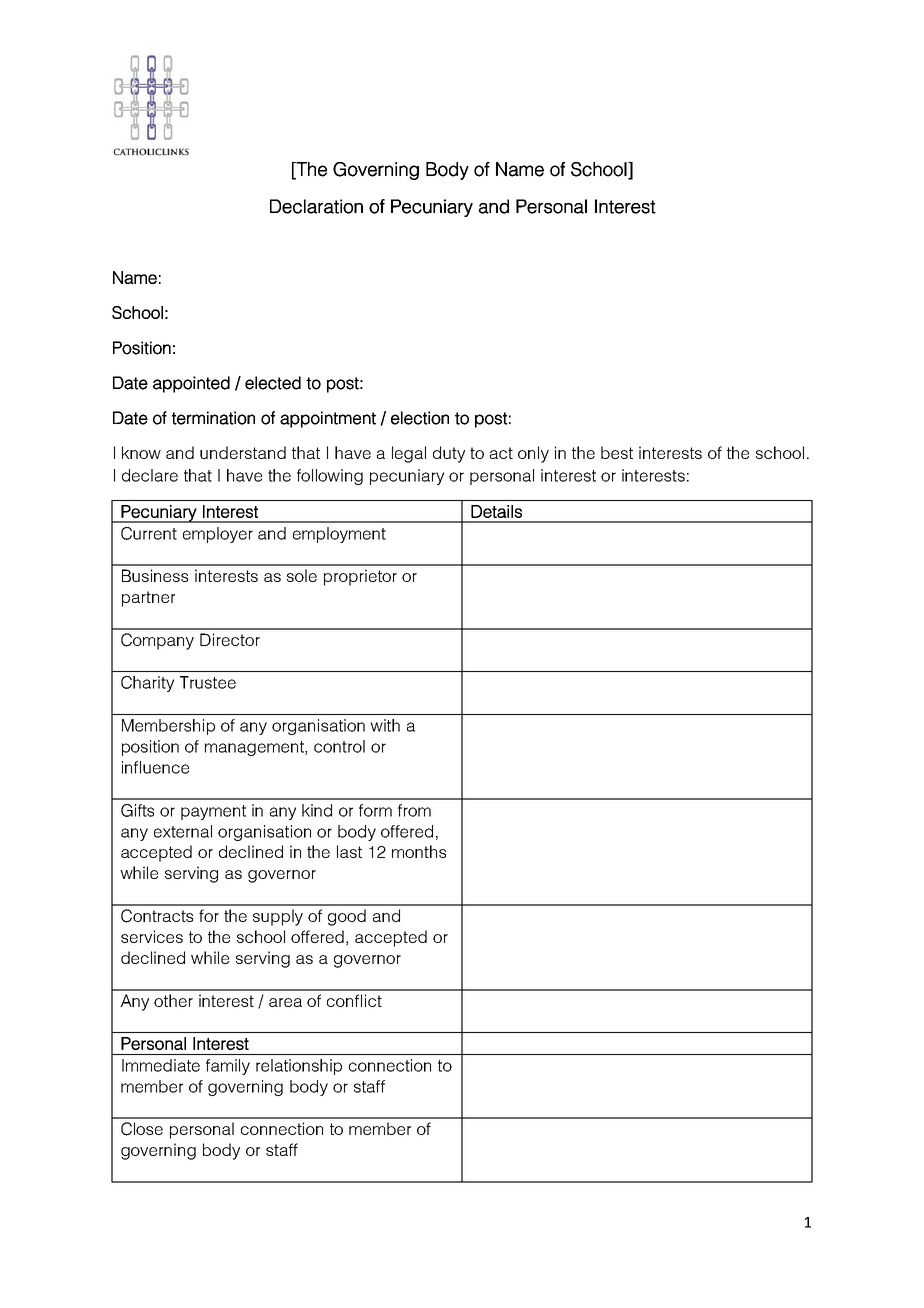 The image size is (924, 1308). Describe the element at coordinates (533, 454) in the screenshot. I see `only` at that location.
